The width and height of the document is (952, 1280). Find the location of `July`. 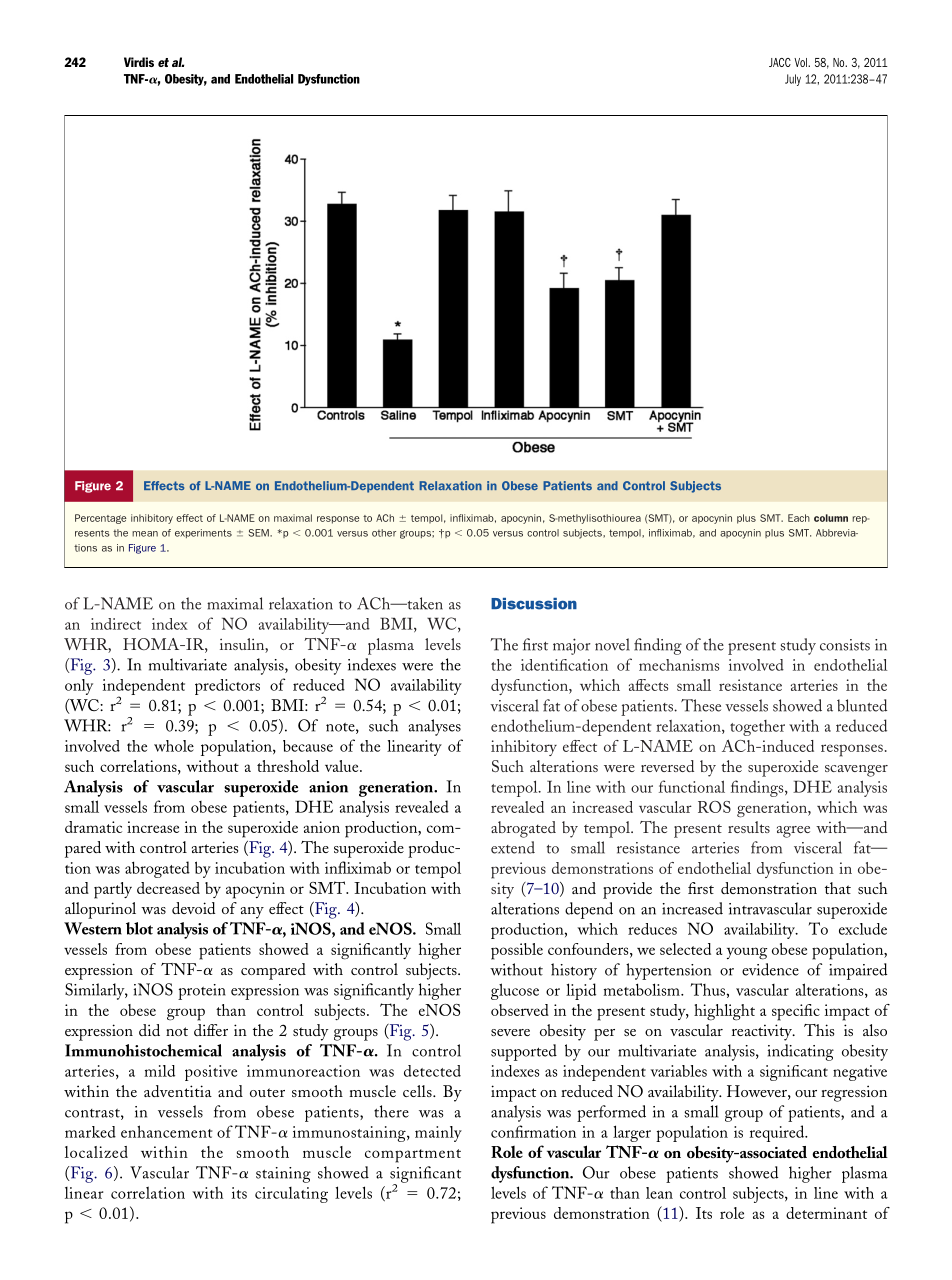

July is located at coordinates (793, 80).
